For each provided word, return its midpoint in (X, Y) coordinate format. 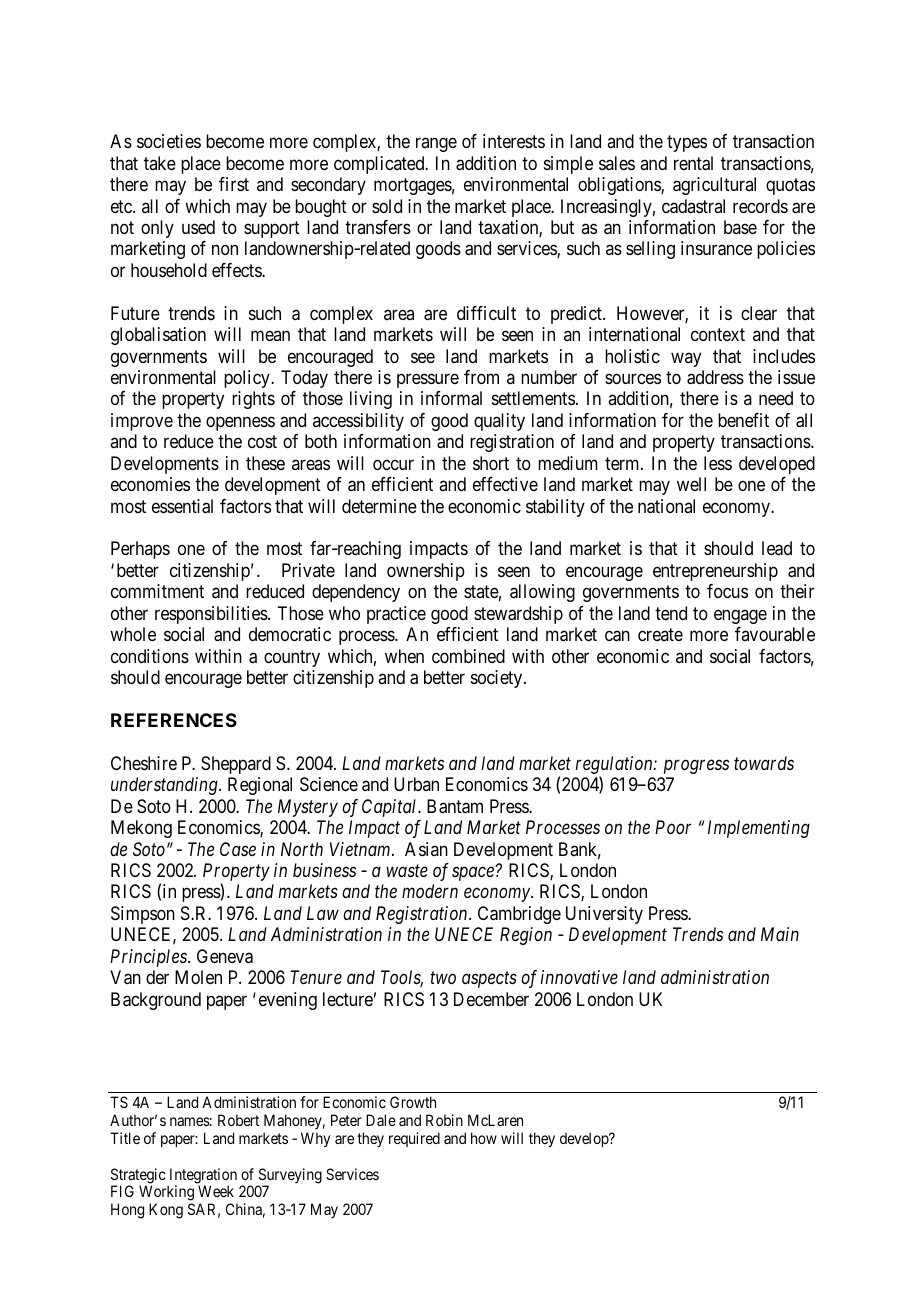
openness (240, 423)
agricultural (714, 186)
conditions (150, 656)
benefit (743, 420)
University (604, 915)
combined (468, 656)
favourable (775, 634)
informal (451, 398)
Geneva (225, 956)
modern (430, 891)
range (436, 145)
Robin (444, 1120)
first (234, 184)
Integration (202, 1177)
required (414, 1139)
